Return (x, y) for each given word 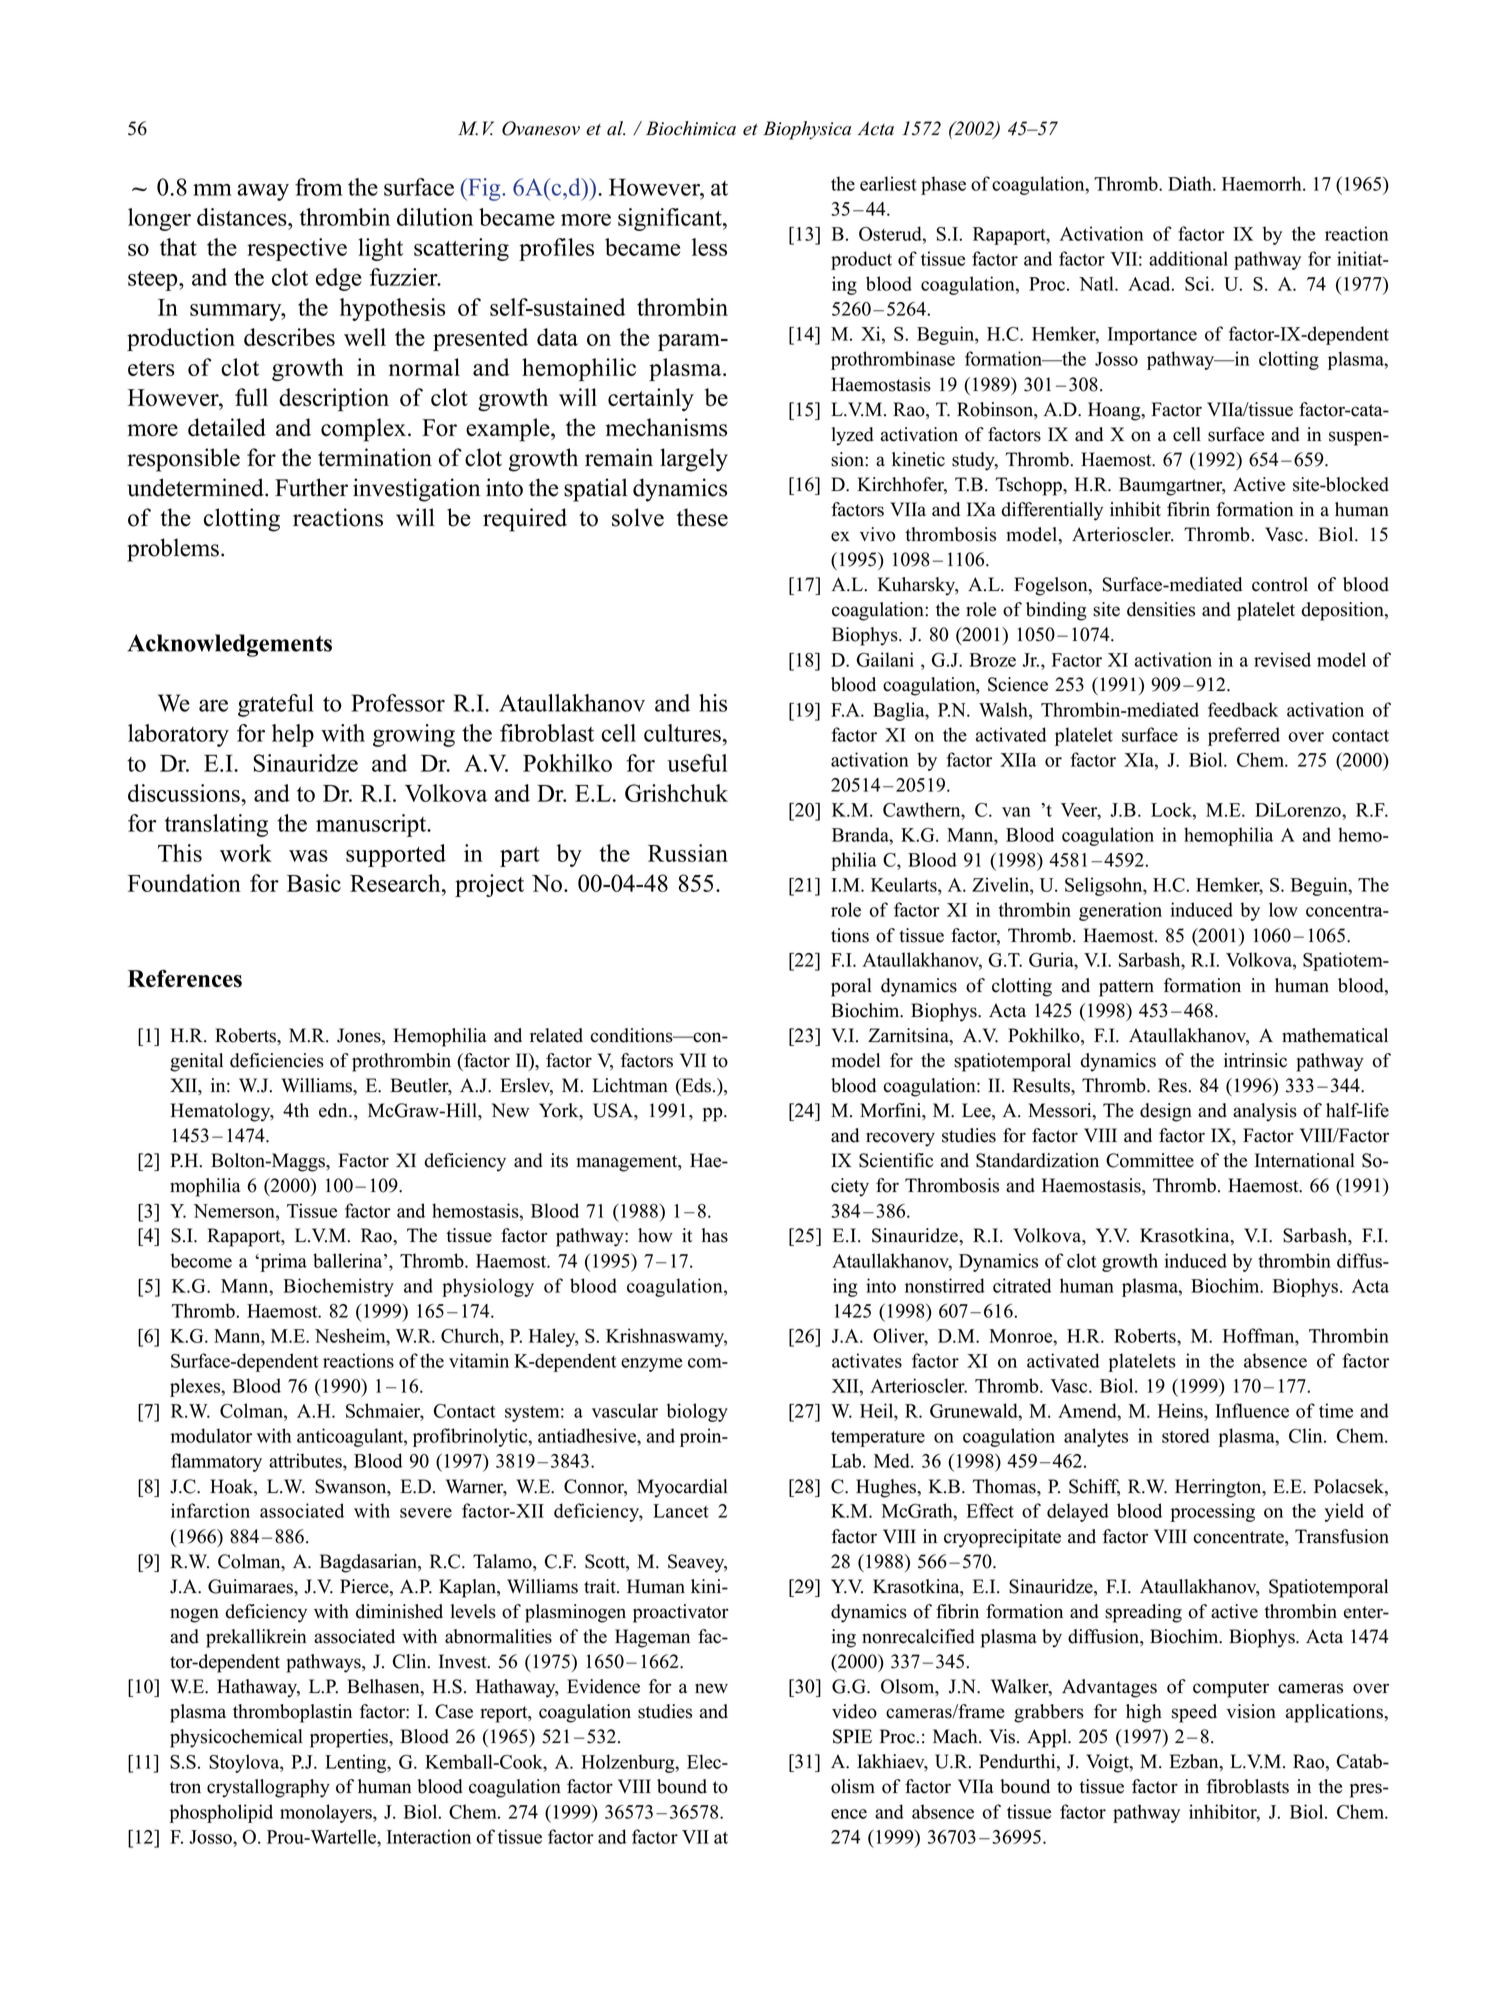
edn (334, 1110)
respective (297, 249)
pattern (1126, 988)
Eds (695, 1085)
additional (1188, 258)
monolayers (327, 1813)
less (709, 247)
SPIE (852, 1736)
